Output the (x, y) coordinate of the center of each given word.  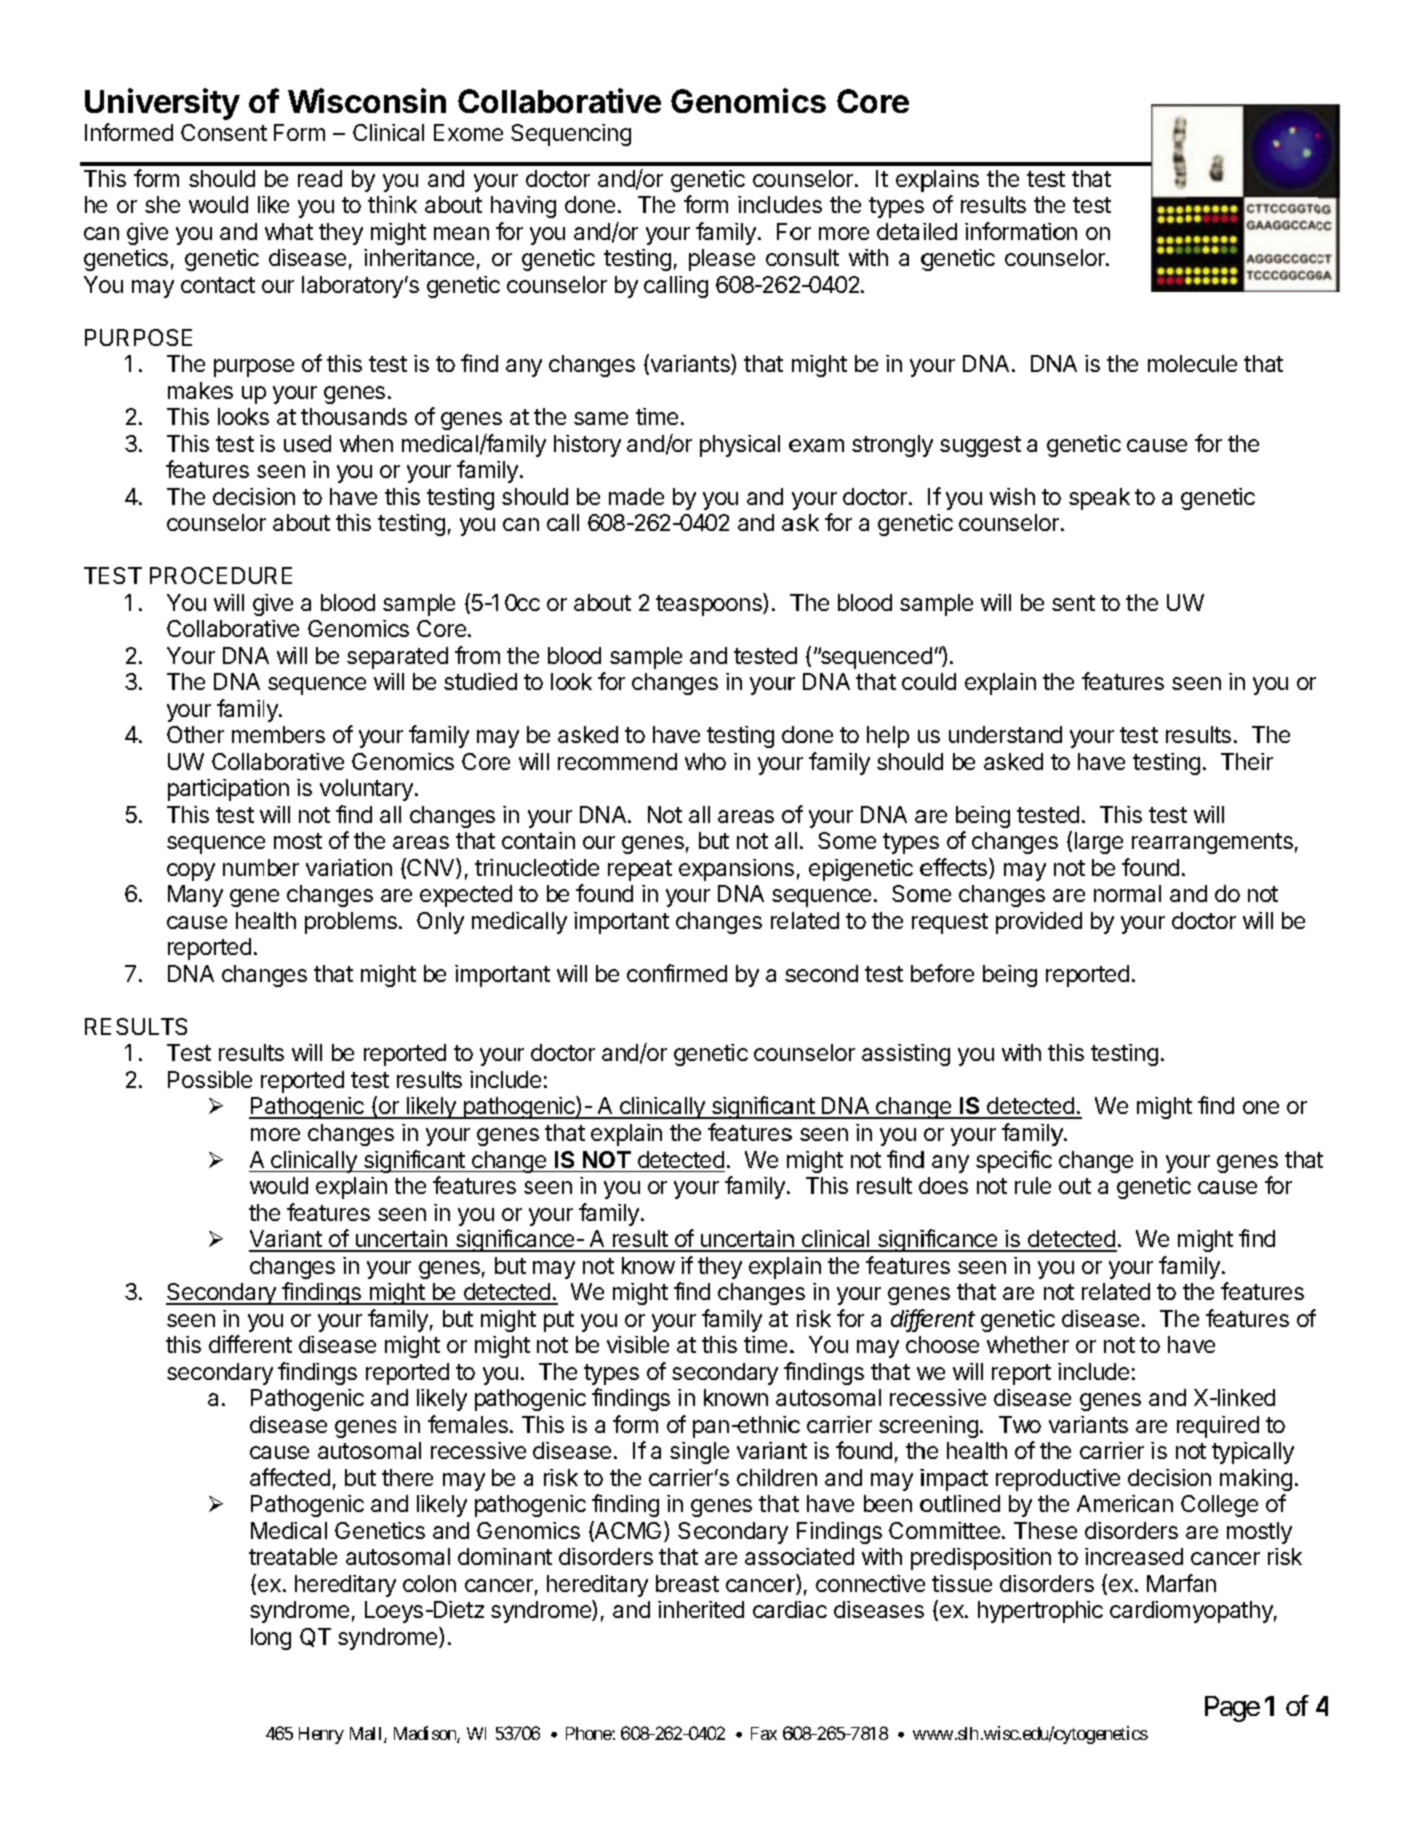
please (722, 260)
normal (1127, 893)
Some (847, 840)
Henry (321, 1735)
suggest (980, 446)
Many (195, 896)
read (320, 178)
